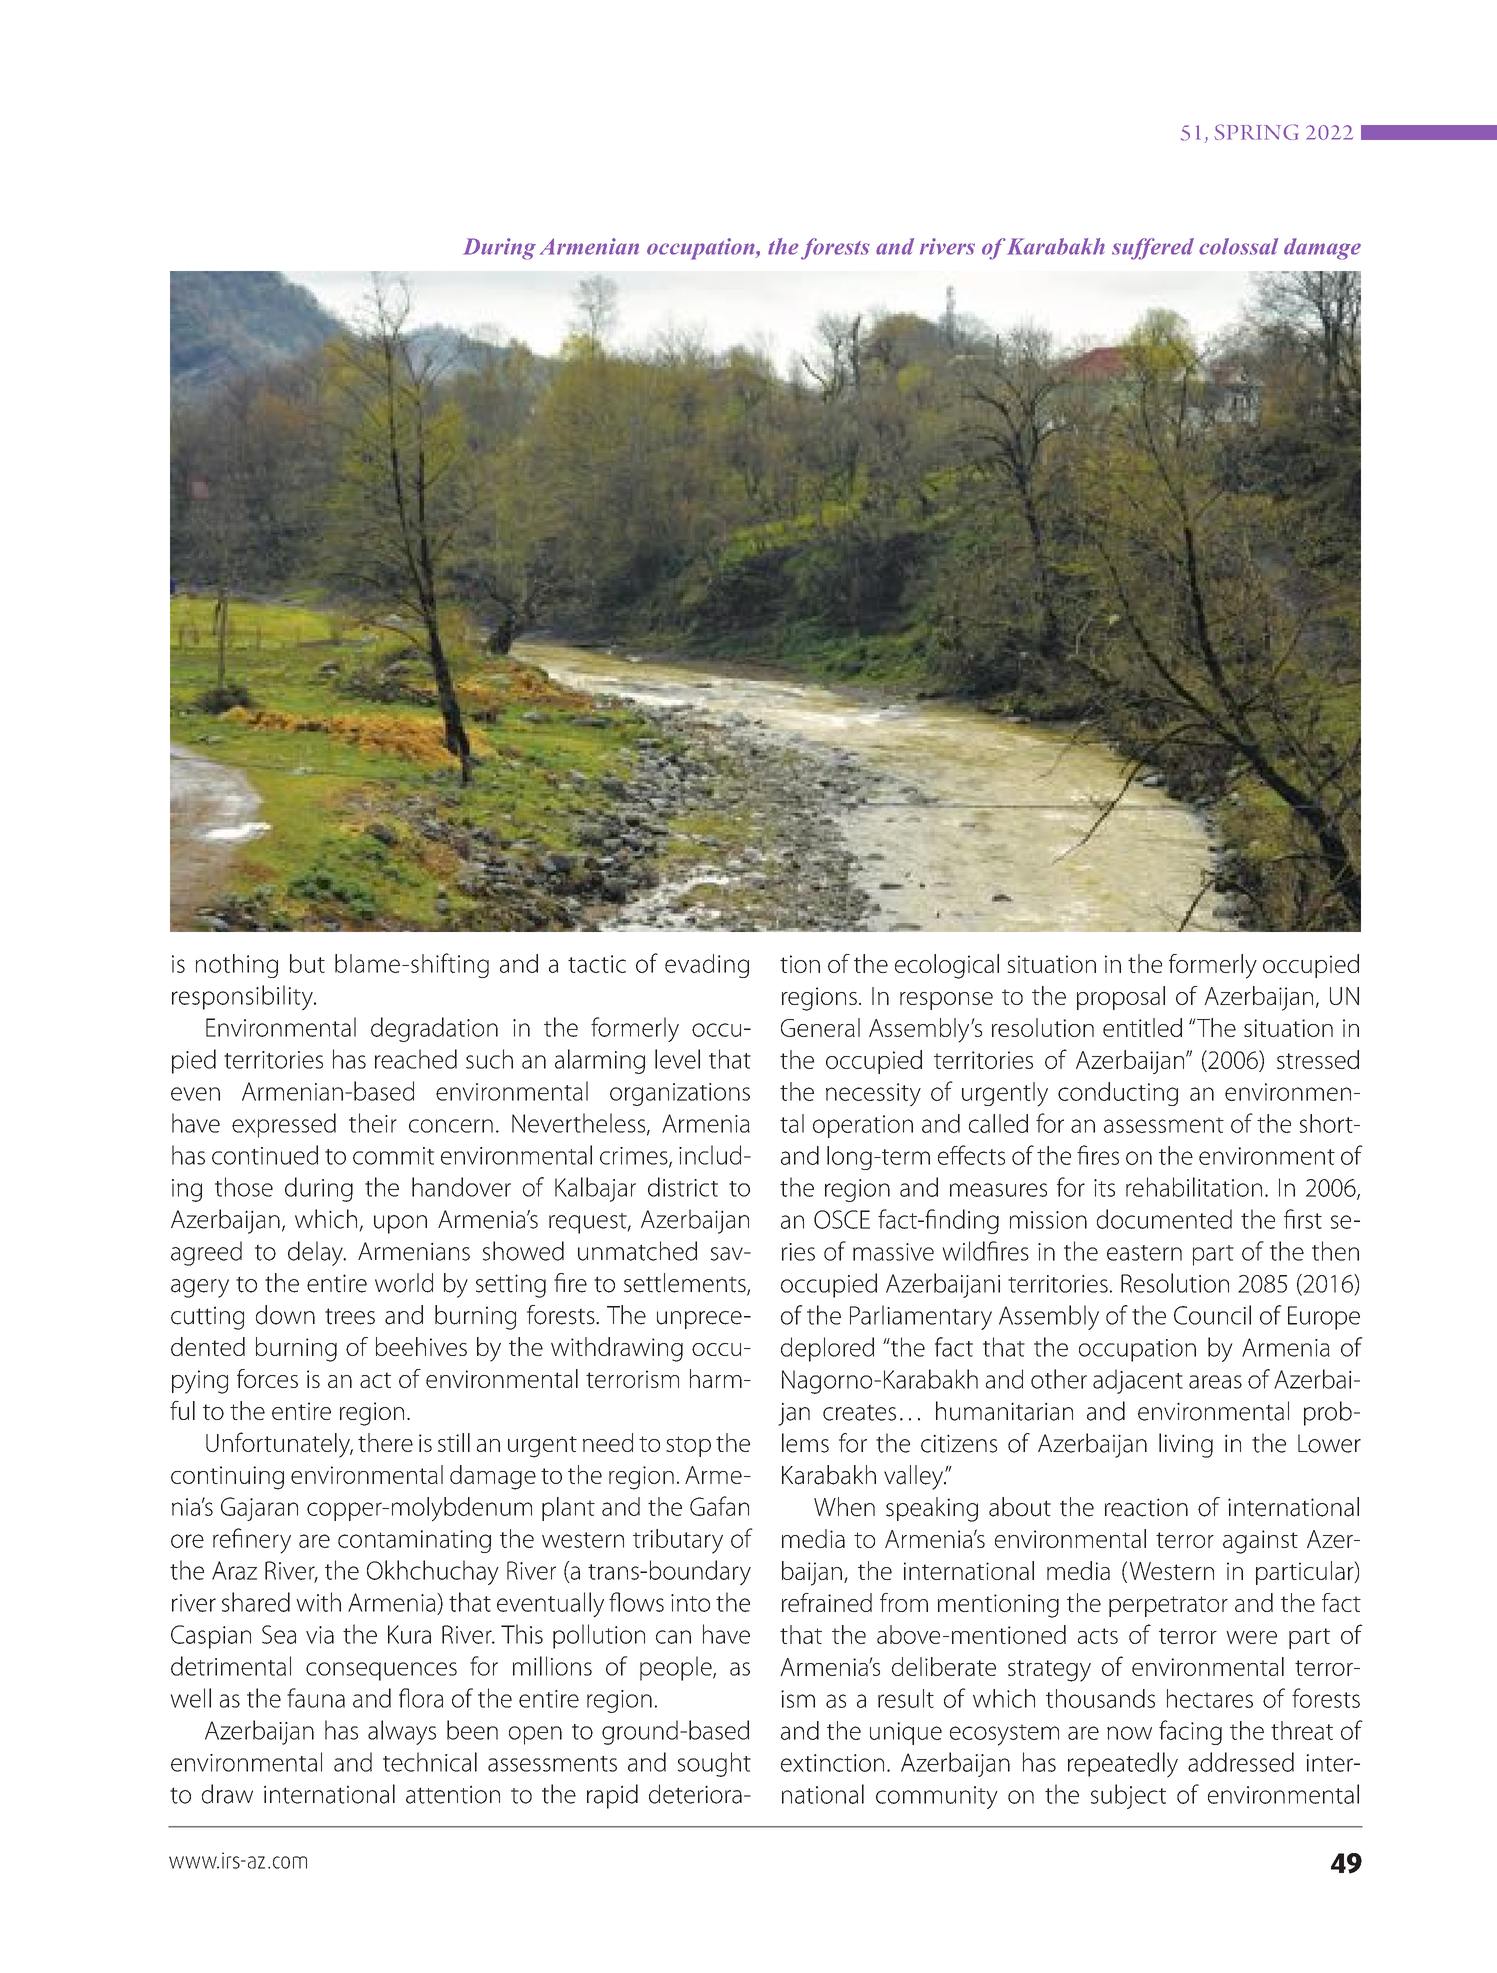 The height and width of the screenshot is (1973, 1497). I want to click on there, so click(385, 1442).
